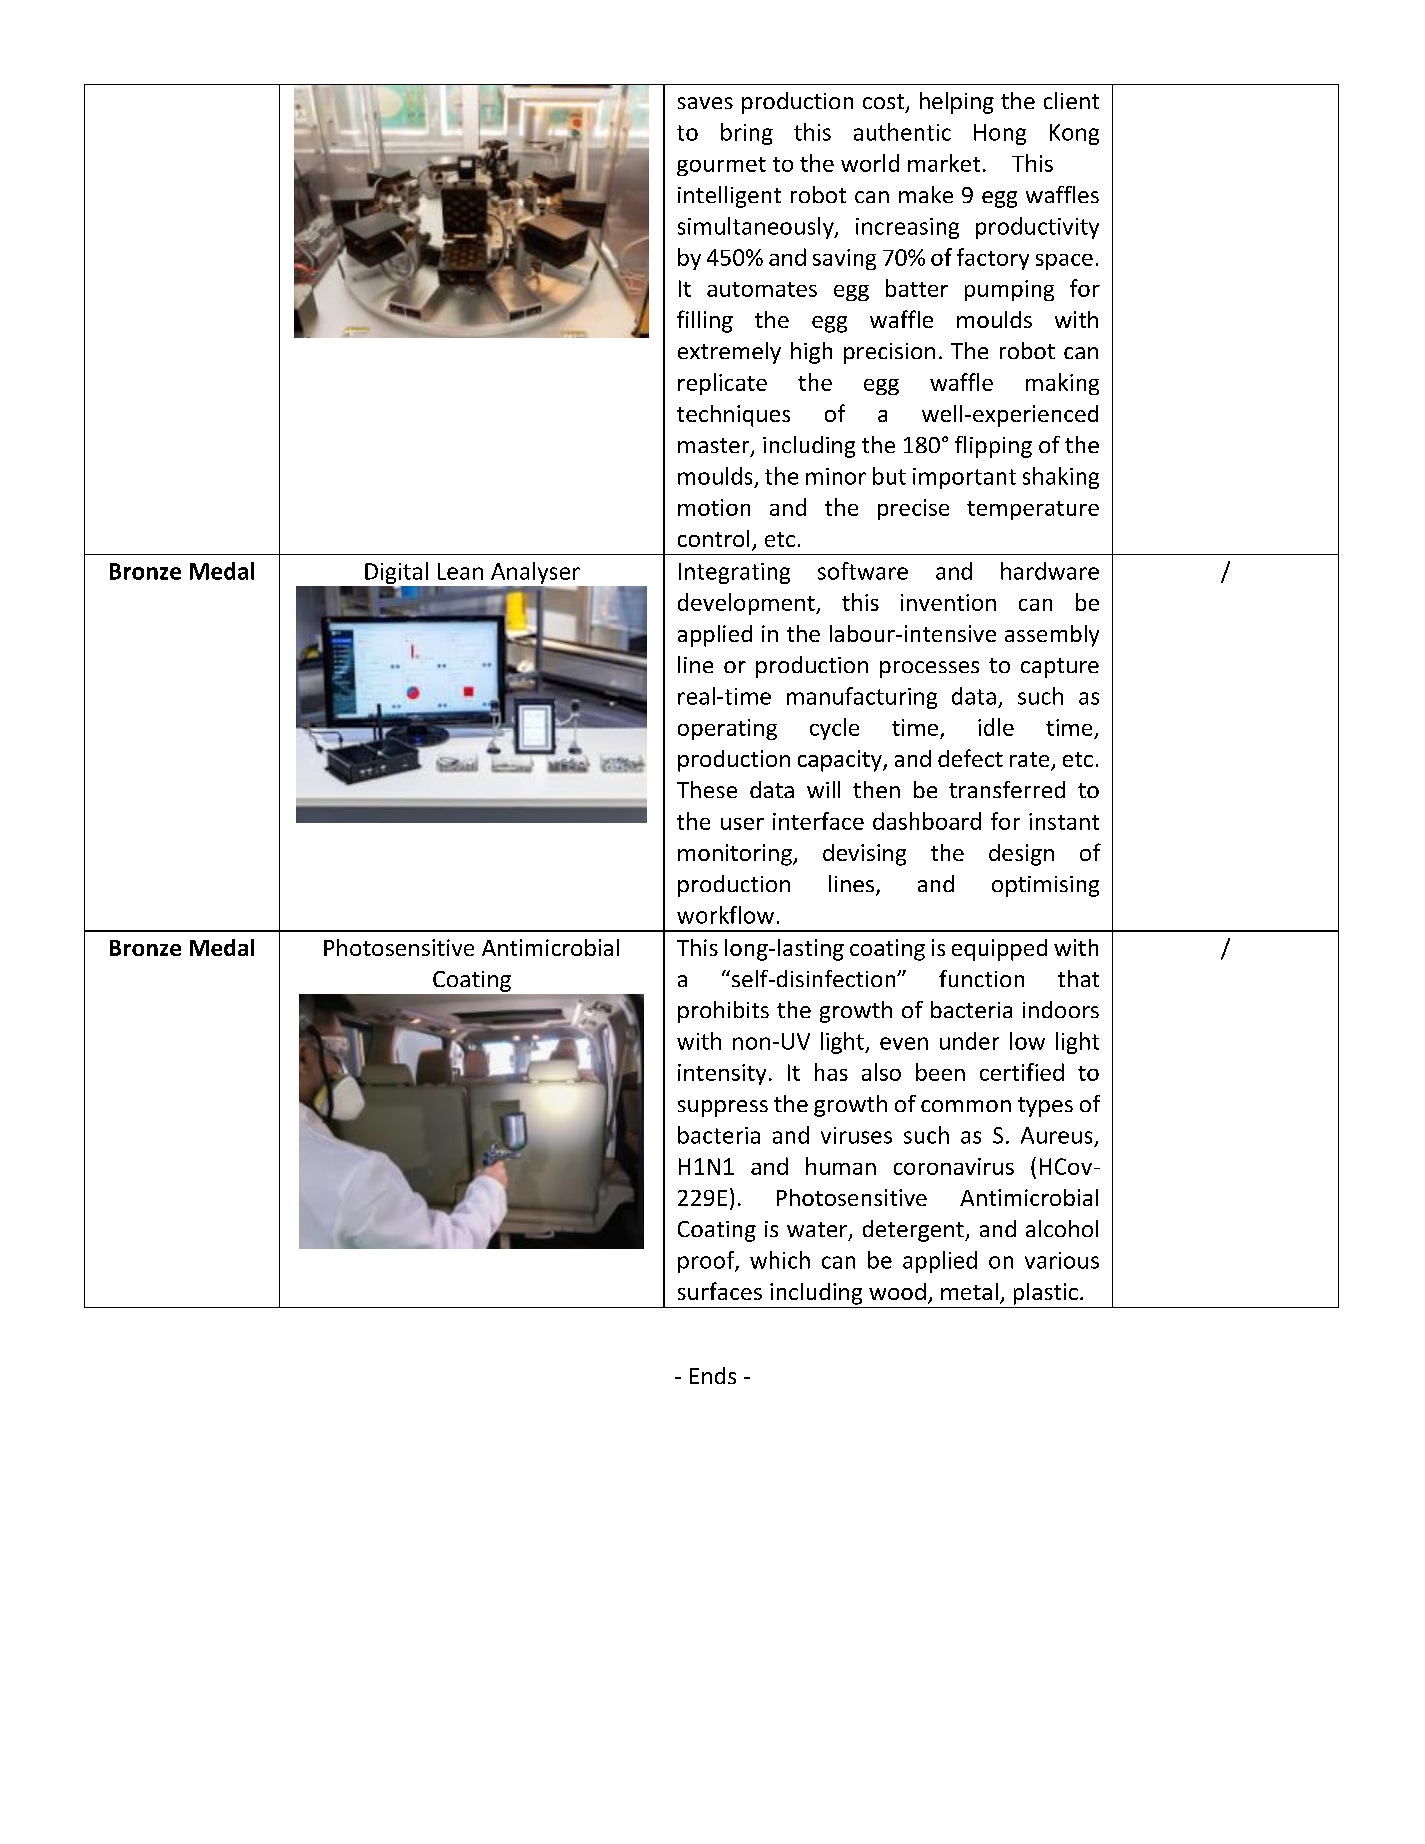  Describe the element at coordinates (725, 915) in the document. I see `workflow` at that location.
